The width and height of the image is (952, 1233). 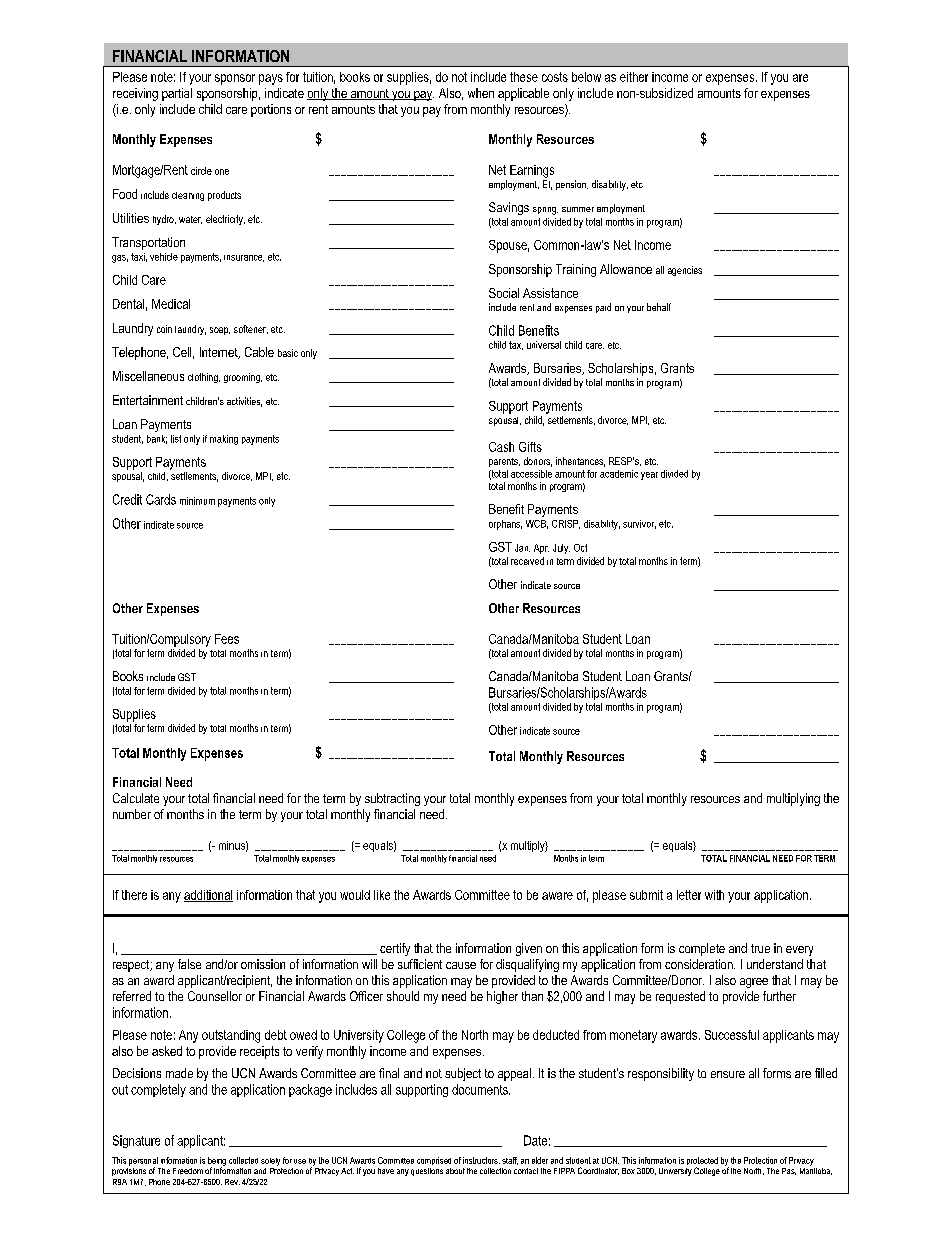 What do you see at coordinates (639, 524) in the image?
I see `survivor` at bounding box center [639, 524].
